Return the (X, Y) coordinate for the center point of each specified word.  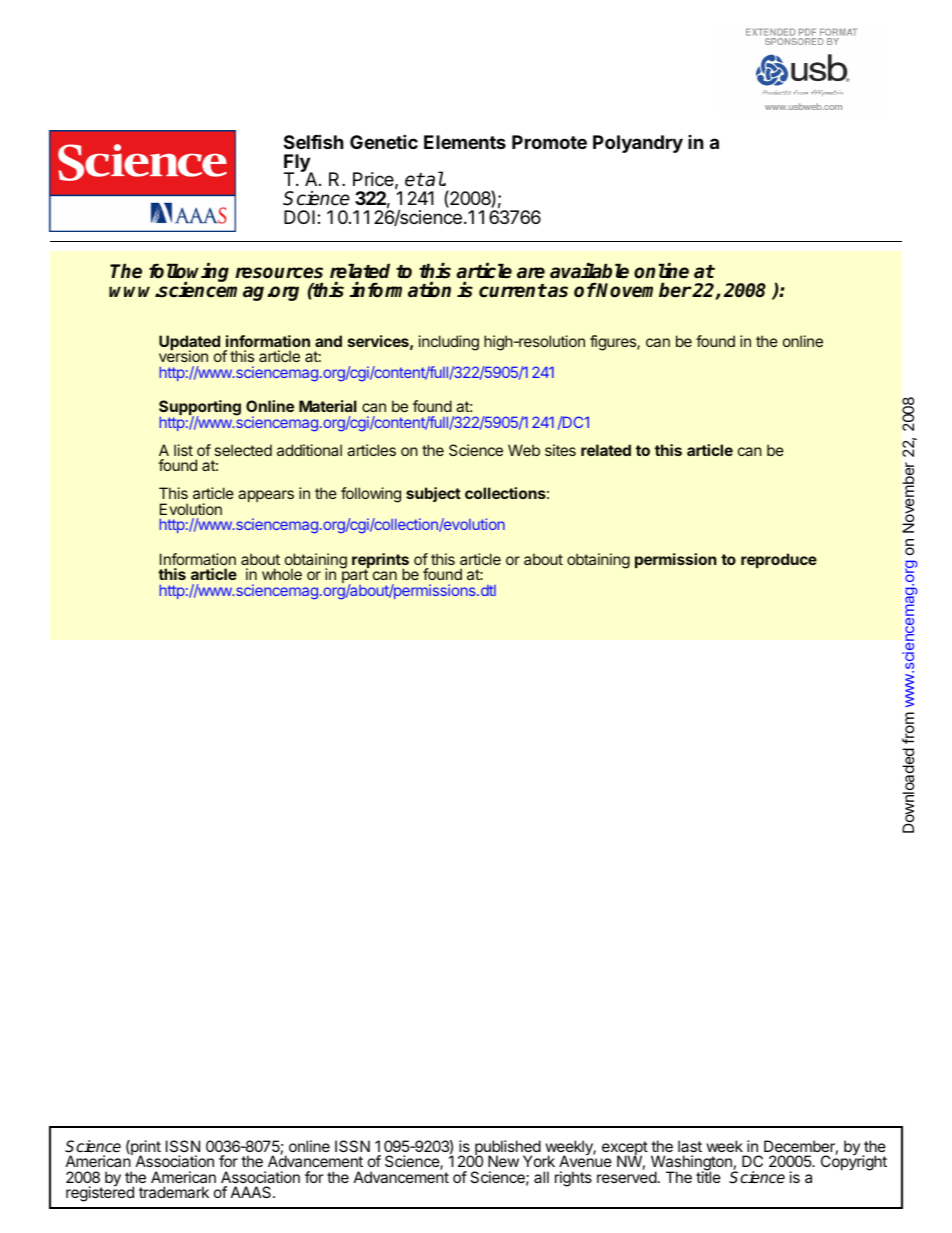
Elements (465, 142)
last (690, 1146)
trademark (174, 1192)
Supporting (200, 409)
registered (100, 1193)
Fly (298, 164)
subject (433, 494)
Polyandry (638, 144)
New (503, 1161)
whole (282, 574)
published (507, 1149)
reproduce (779, 560)
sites (560, 450)
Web (524, 450)
